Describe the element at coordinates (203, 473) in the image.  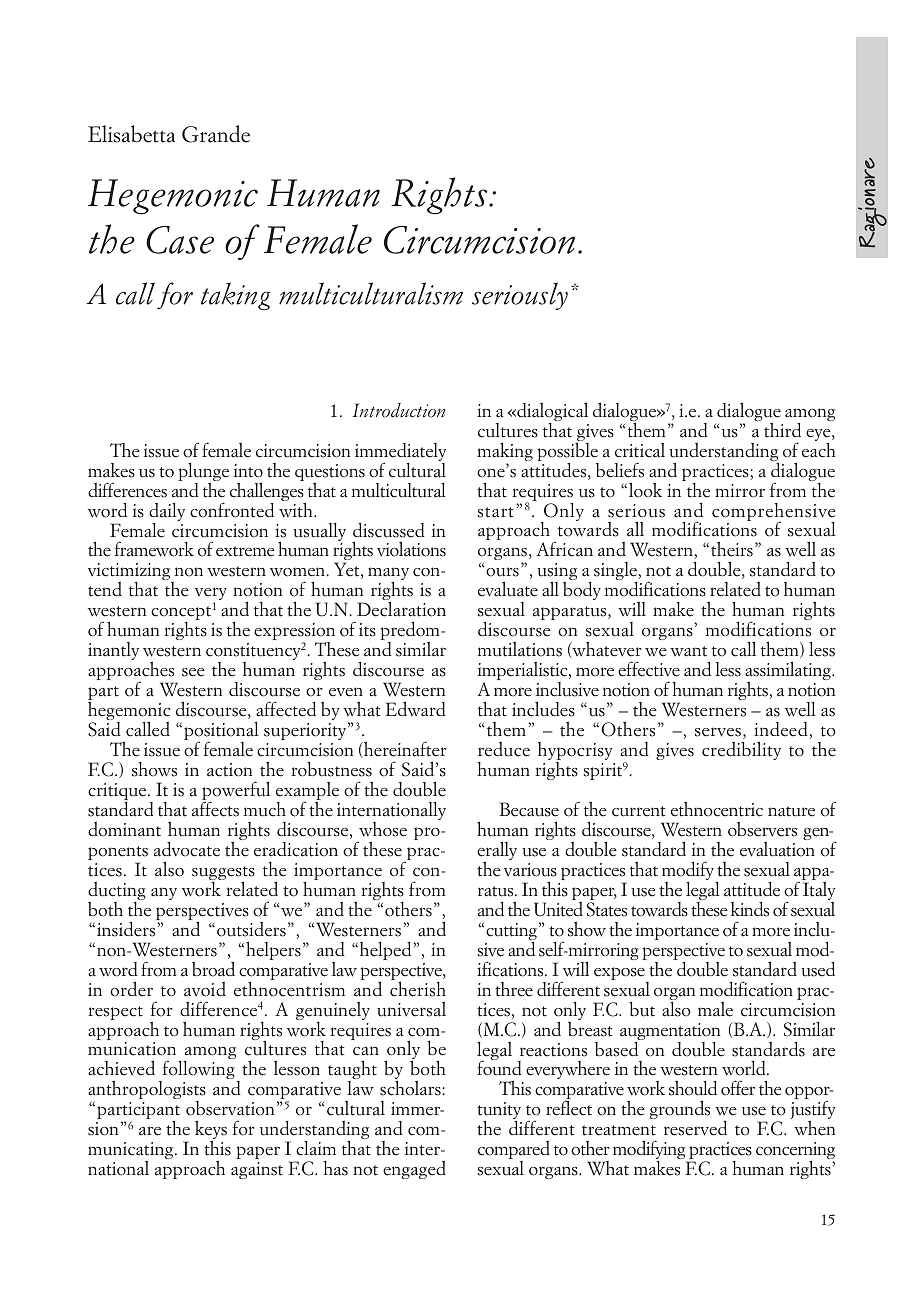
I see `plunge` at that location.
